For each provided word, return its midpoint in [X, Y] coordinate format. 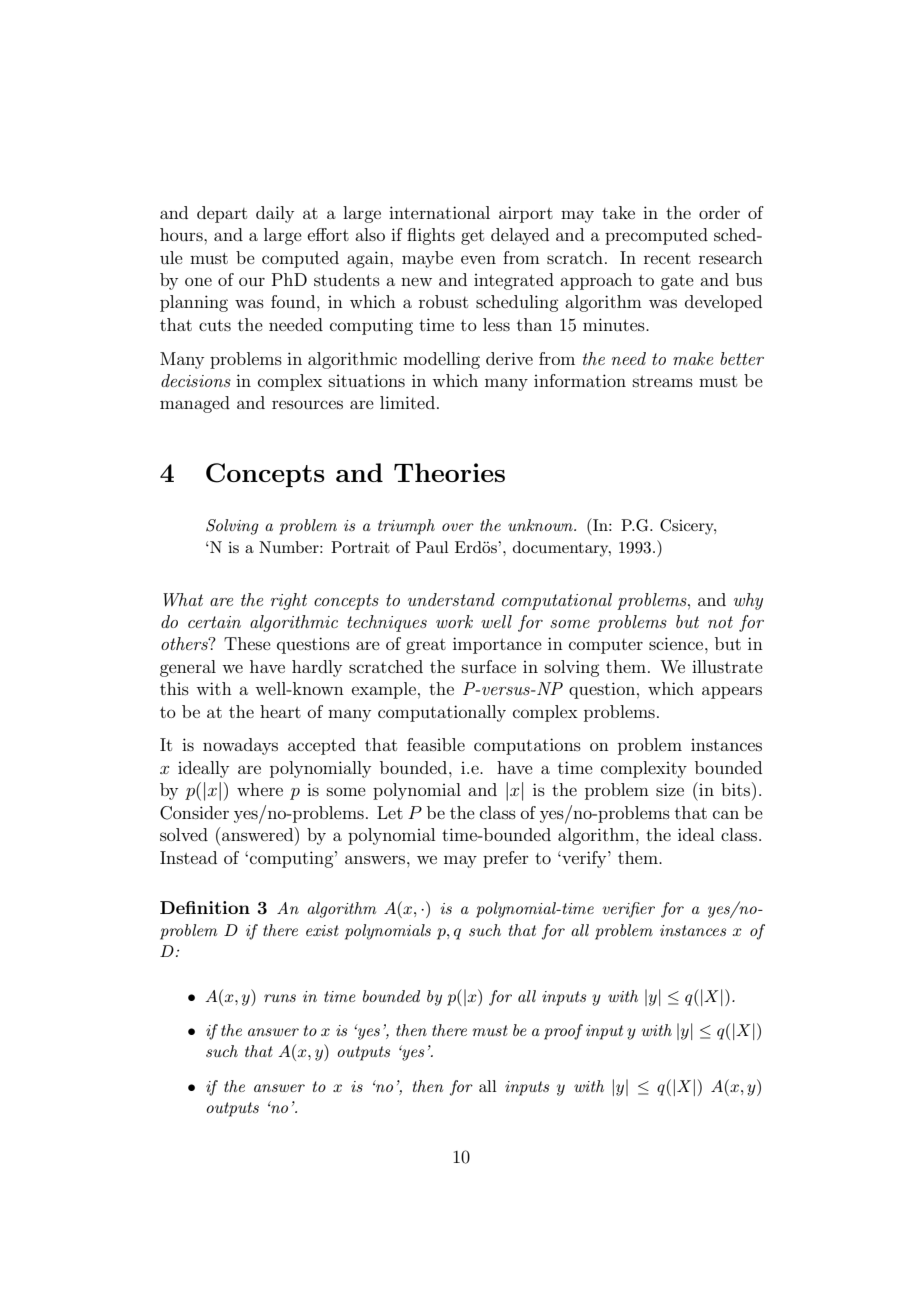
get [472, 237]
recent [667, 258]
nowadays [240, 746]
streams [663, 381]
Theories [449, 472]
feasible [436, 744]
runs [280, 998]
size [670, 789]
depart [222, 214]
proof [563, 1032]
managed [195, 404]
